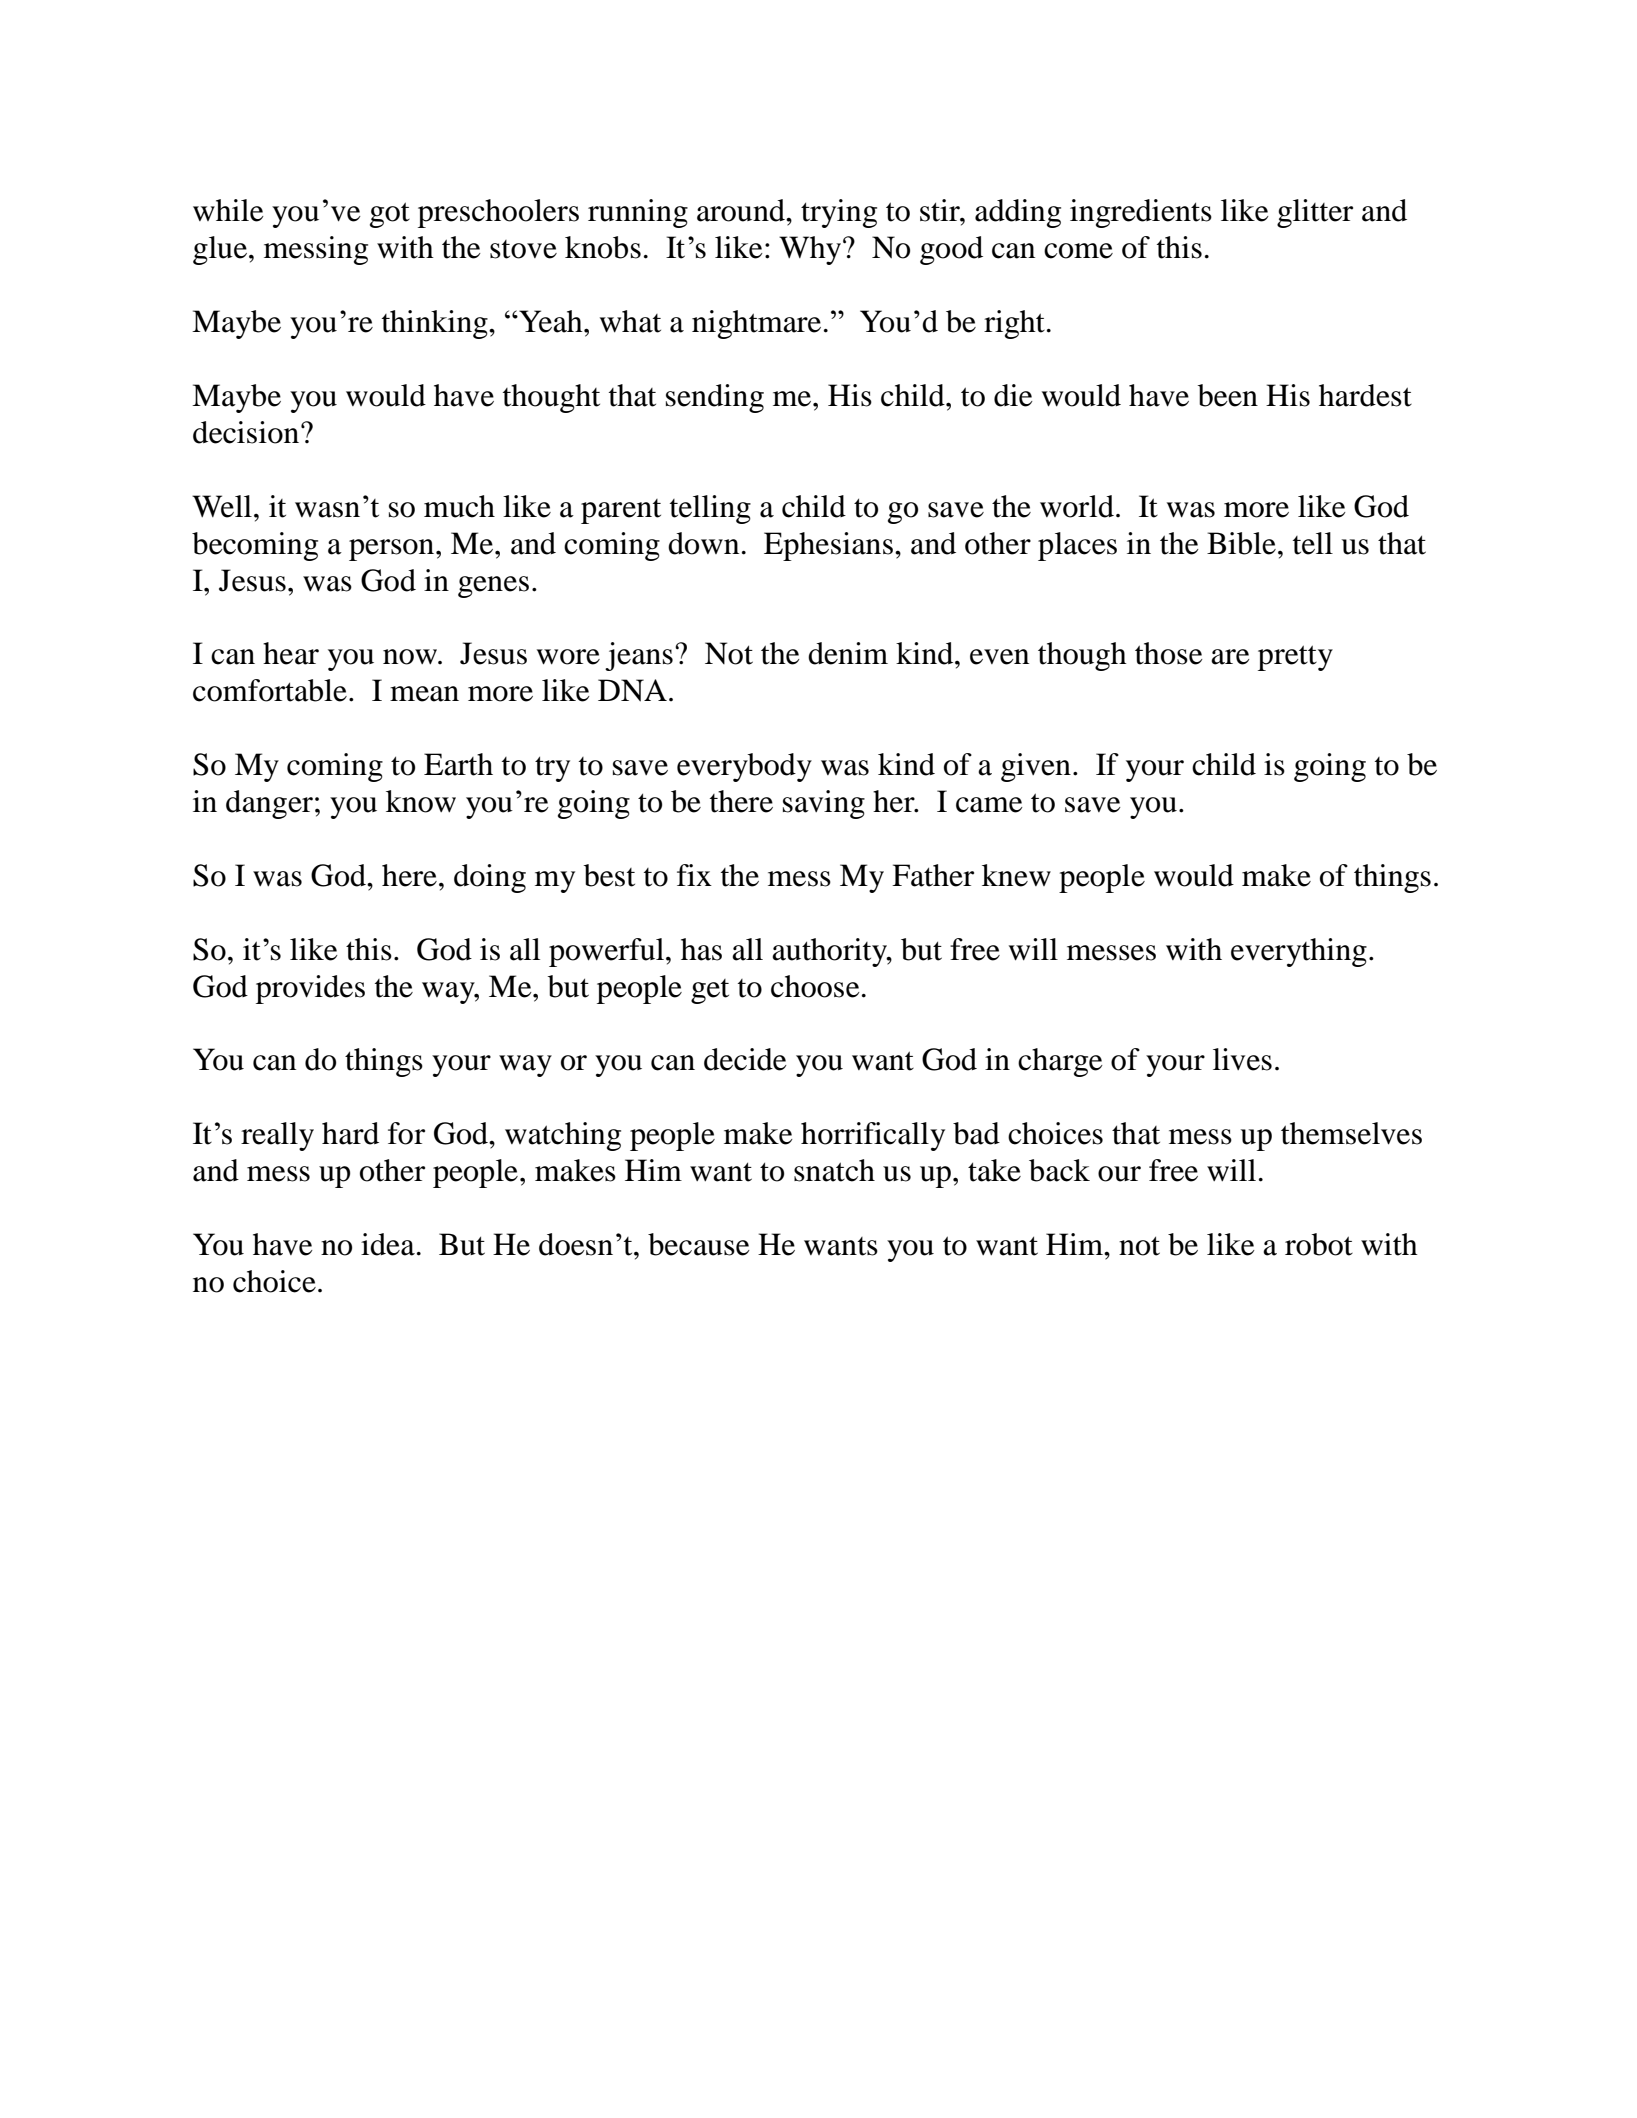  I want to click on snatch, so click(834, 1170).
